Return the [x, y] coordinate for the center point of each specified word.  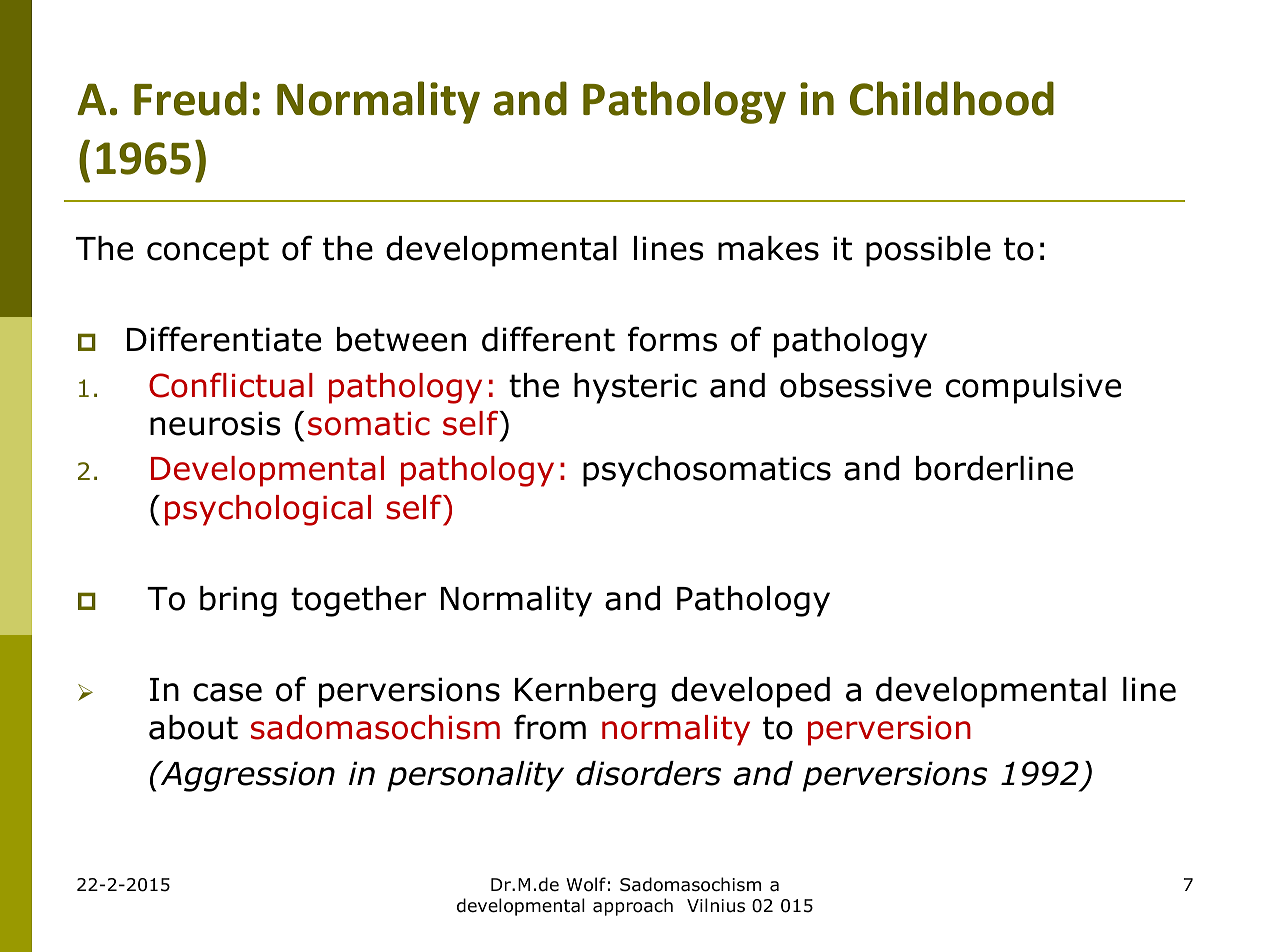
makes [768, 248]
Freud [190, 98]
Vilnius [716, 905]
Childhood [952, 98]
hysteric [635, 388]
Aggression [246, 776]
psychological [268, 510]
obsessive [855, 385]
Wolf [586, 884]
